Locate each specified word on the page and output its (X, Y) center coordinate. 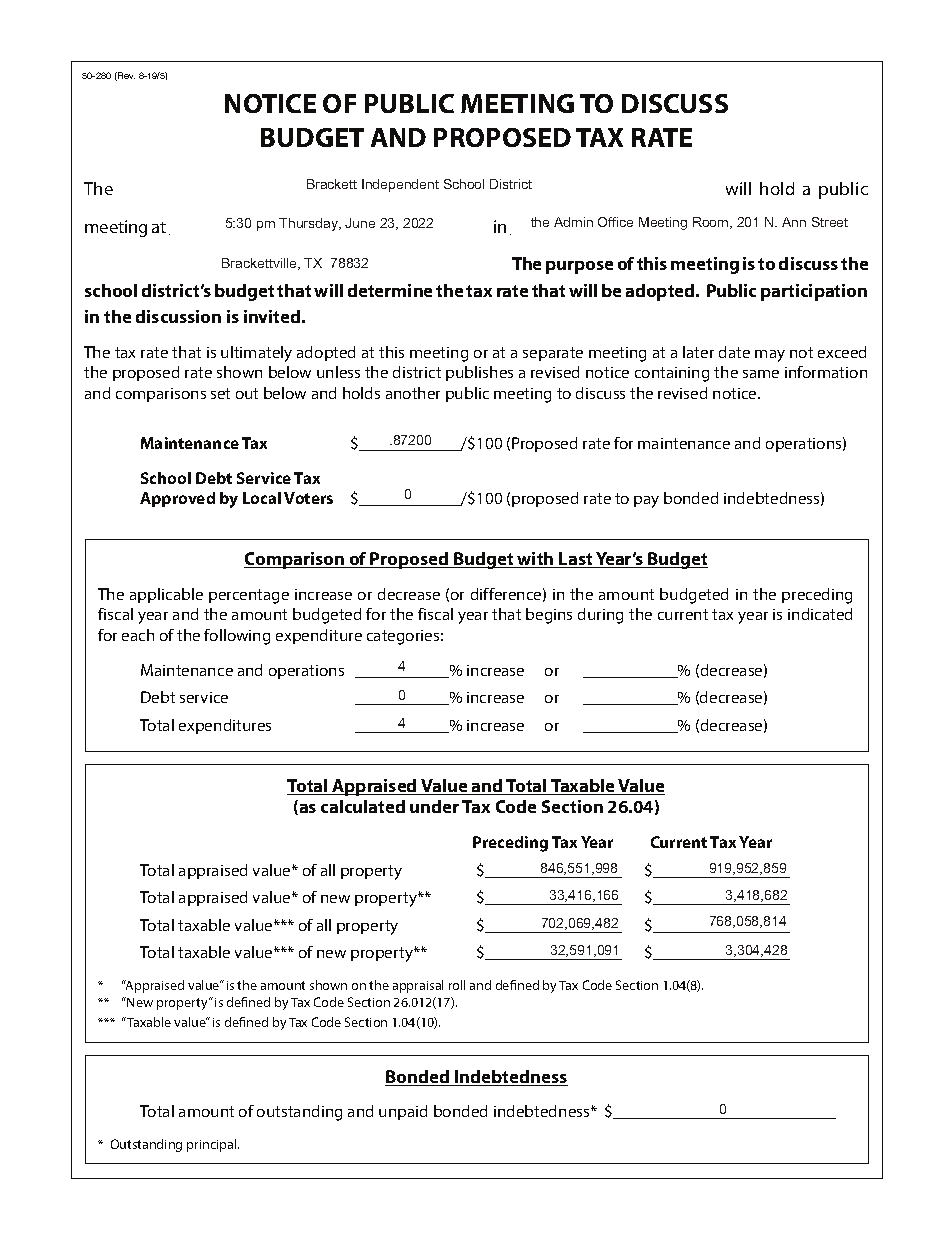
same (761, 374)
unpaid (403, 1112)
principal (213, 1145)
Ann (794, 222)
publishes (479, 373)
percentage (249, 596)
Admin (573, 222)
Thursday (309, 224)
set (220, 393)
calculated (363, 806)
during (600, 616)
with (536, 560)
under (434, 806)
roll (457, 985)
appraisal (418, 986)
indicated (820, 614)
